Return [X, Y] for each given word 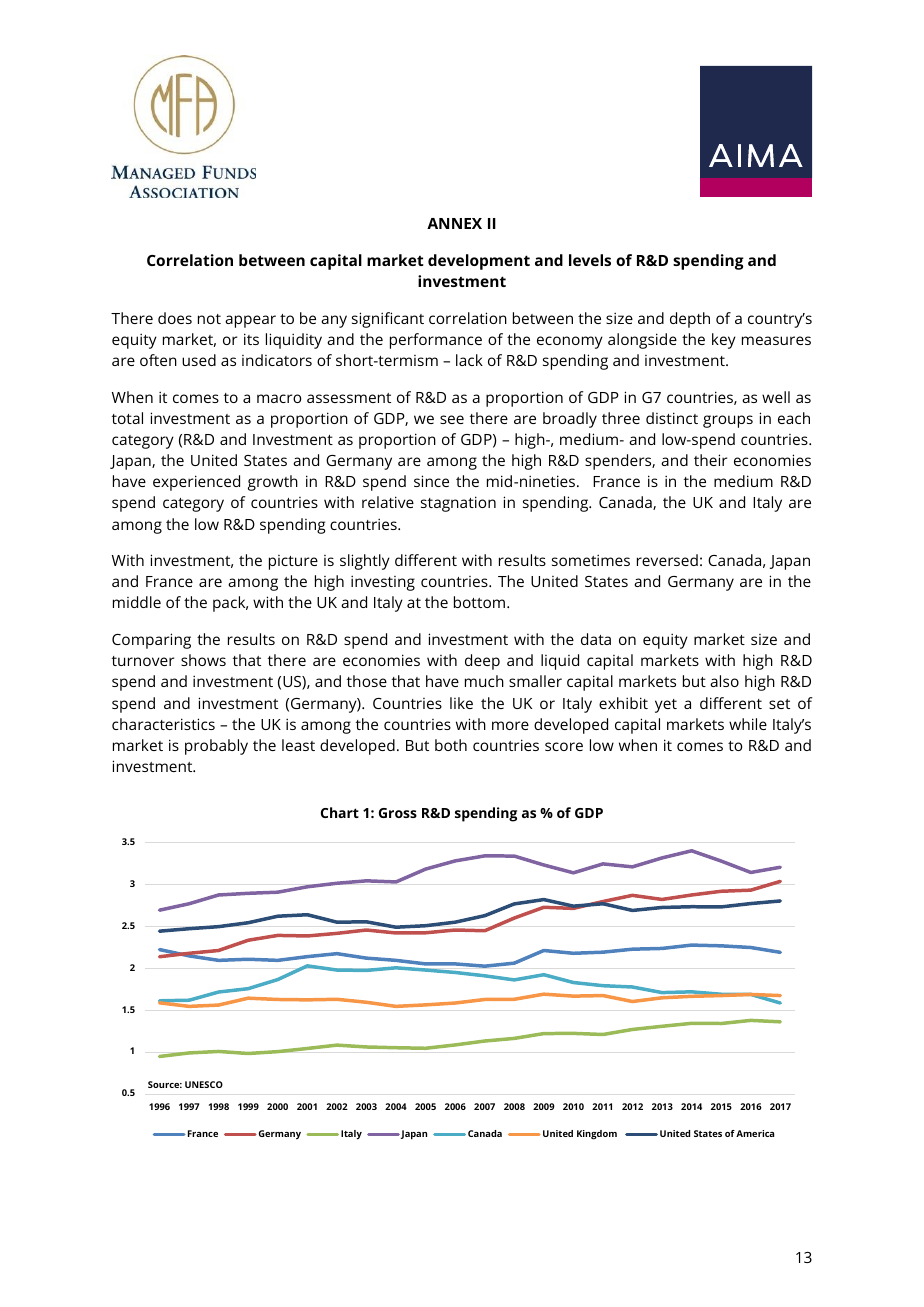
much [484, 681]
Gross [398, 813]
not [209, 319]
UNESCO [204, 1084]
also [724, 681]
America [755, 1133]
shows [203, 660]
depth [690, 320]
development [479, 262]
